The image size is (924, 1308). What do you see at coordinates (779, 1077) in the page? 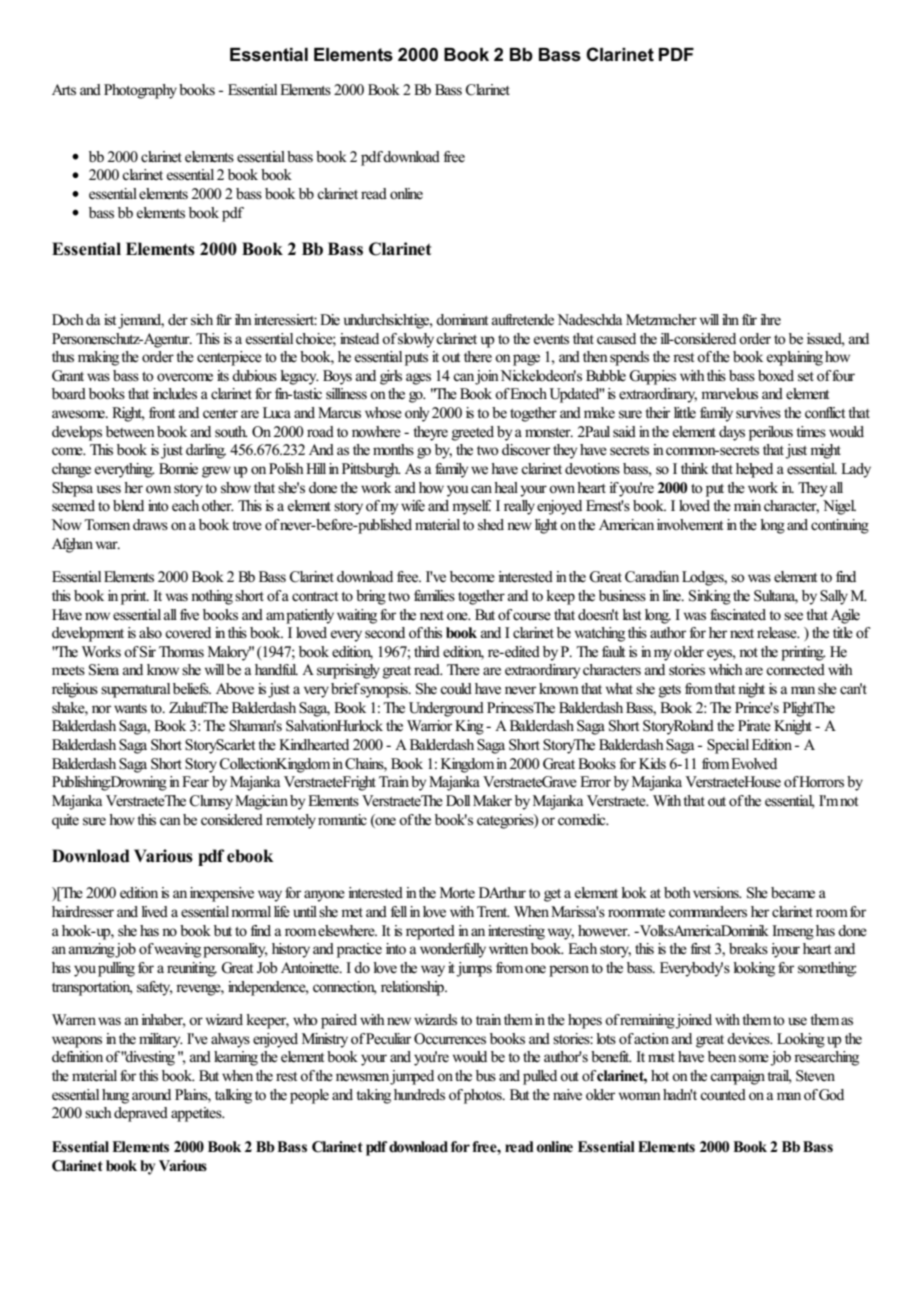
I see `trail` at bounding box center [779, 1077].
